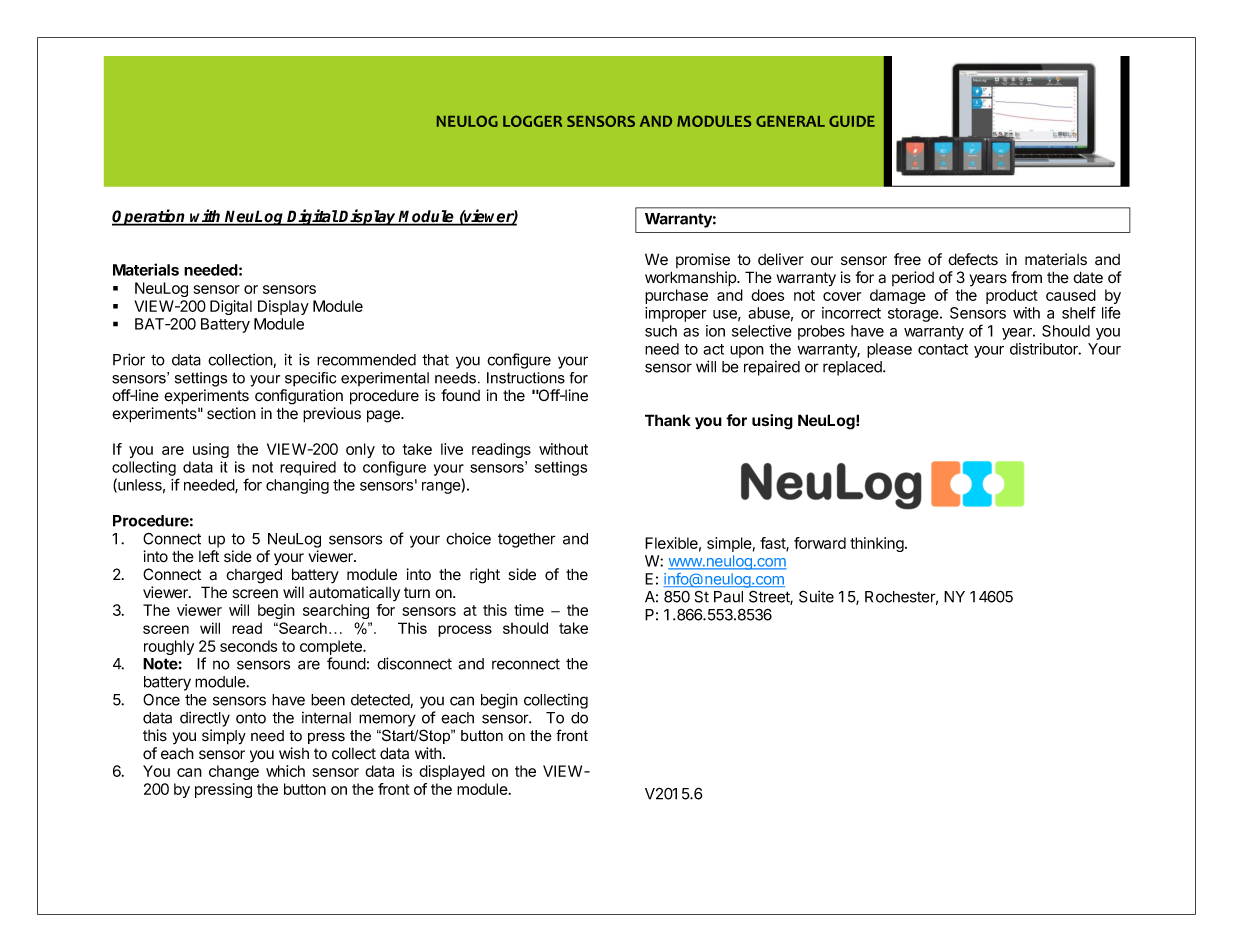 The width and height of the screenshot is (1233, 952). What do you see at coordinates (816, 596) in the screenshot?
I see `Suite` at bounding box center [816, 596].
